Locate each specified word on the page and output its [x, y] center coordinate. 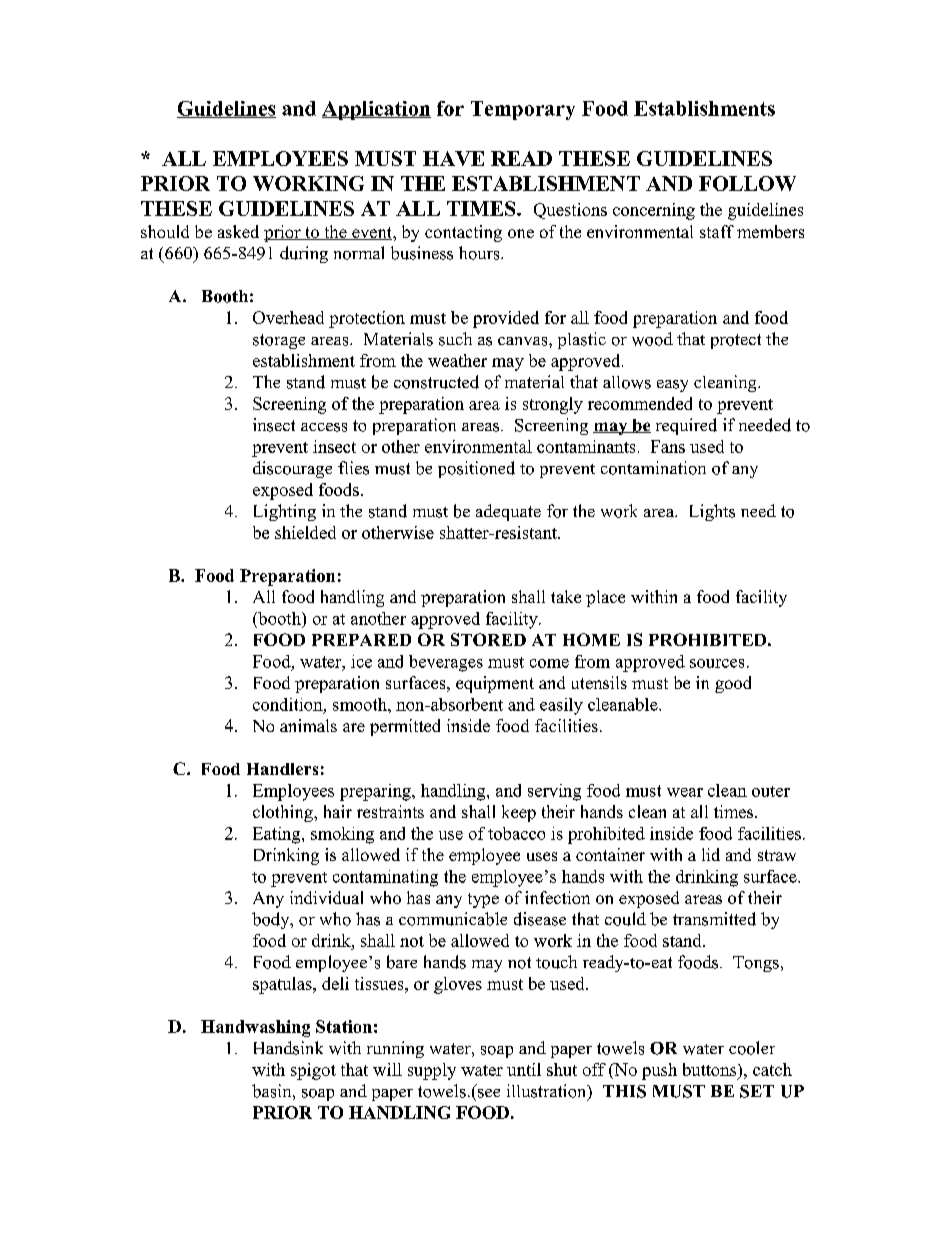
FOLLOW [747, 183]
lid [711, 854]
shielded [305, 532]
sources [717, 663]
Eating [278, 835]
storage [279, 341]
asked [238, 231]
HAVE [453, 158]
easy [672, 386]
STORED [488, 639]
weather [457, 360]
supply [432, 1071]
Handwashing [255, 1028]
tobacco [516, 833]
